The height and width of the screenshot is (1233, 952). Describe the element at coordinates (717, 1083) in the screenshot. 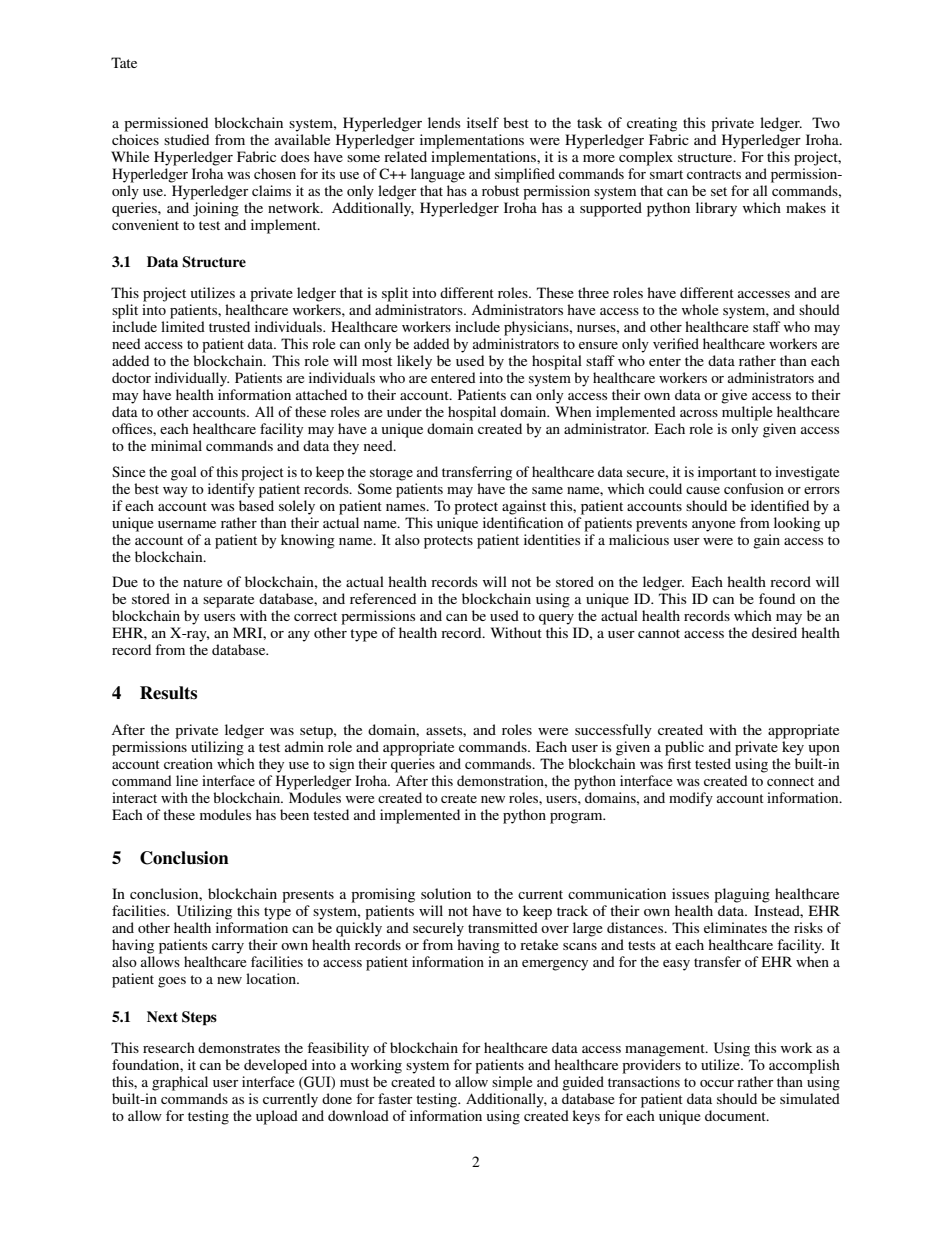

I see `occur` at that location.
